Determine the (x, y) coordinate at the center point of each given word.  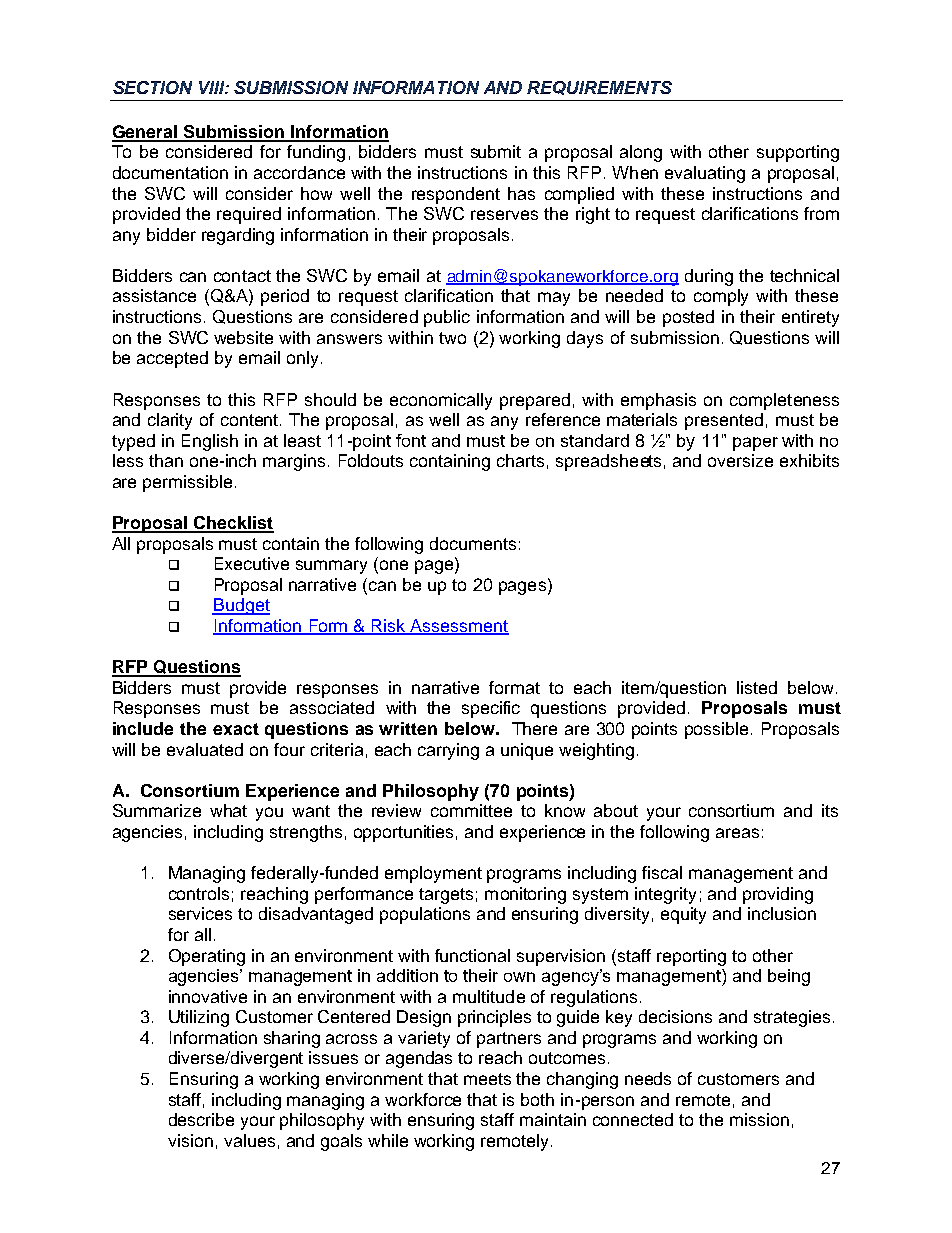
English (210, 442)
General (146, 133)
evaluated (205, 749)
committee (471, 810)
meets (487, 1079)
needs (648, 1078)
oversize (740, 460)
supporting (798, 153)
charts (520, 460)
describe (201, 1119)
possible (718, 730)
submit (496, 151)
